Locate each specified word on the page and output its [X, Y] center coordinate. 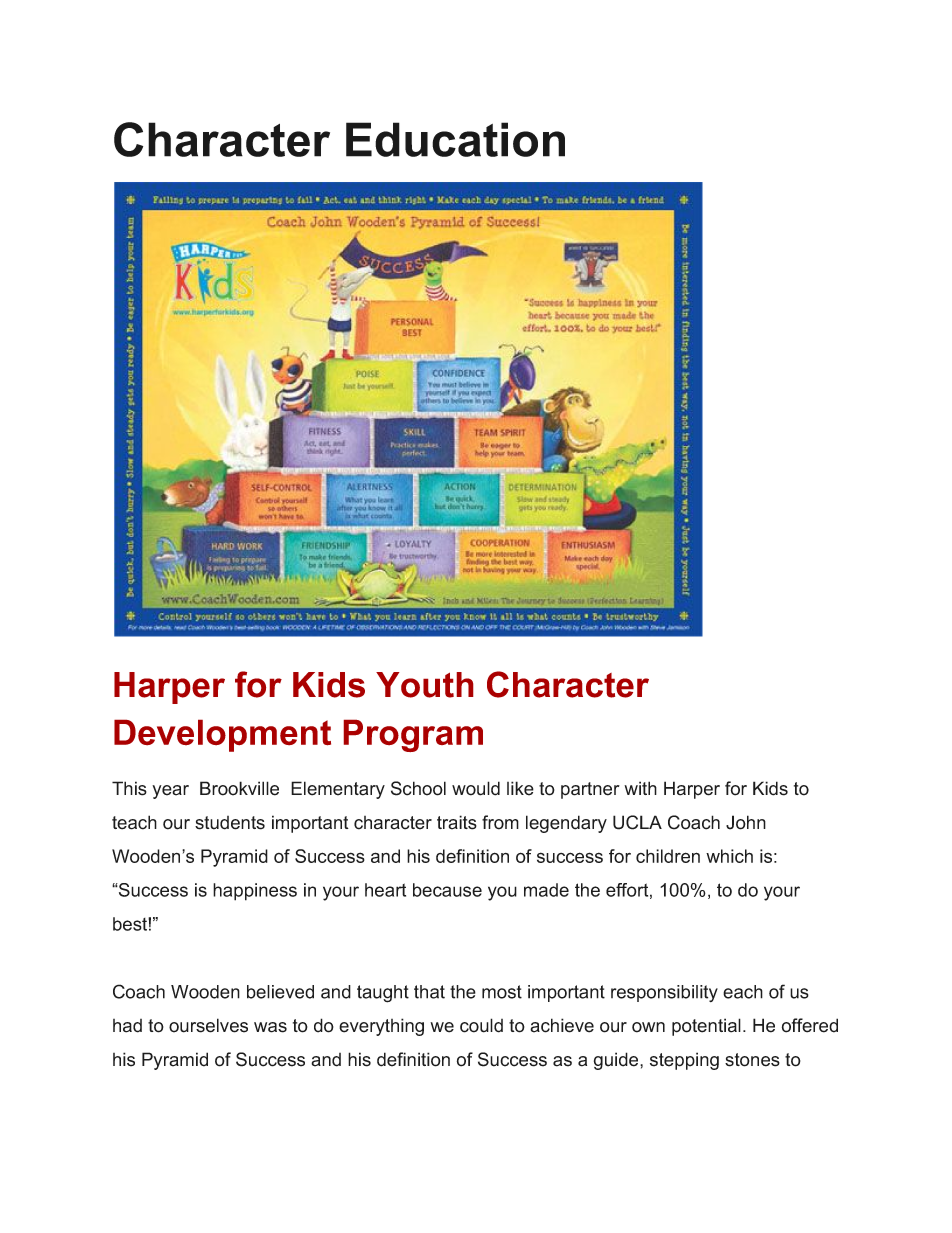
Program [413, 735]
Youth [425, 685]
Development [222, 735]
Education [455, 139]
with [640, 788]
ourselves [208, 1025]
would [476, 788]
